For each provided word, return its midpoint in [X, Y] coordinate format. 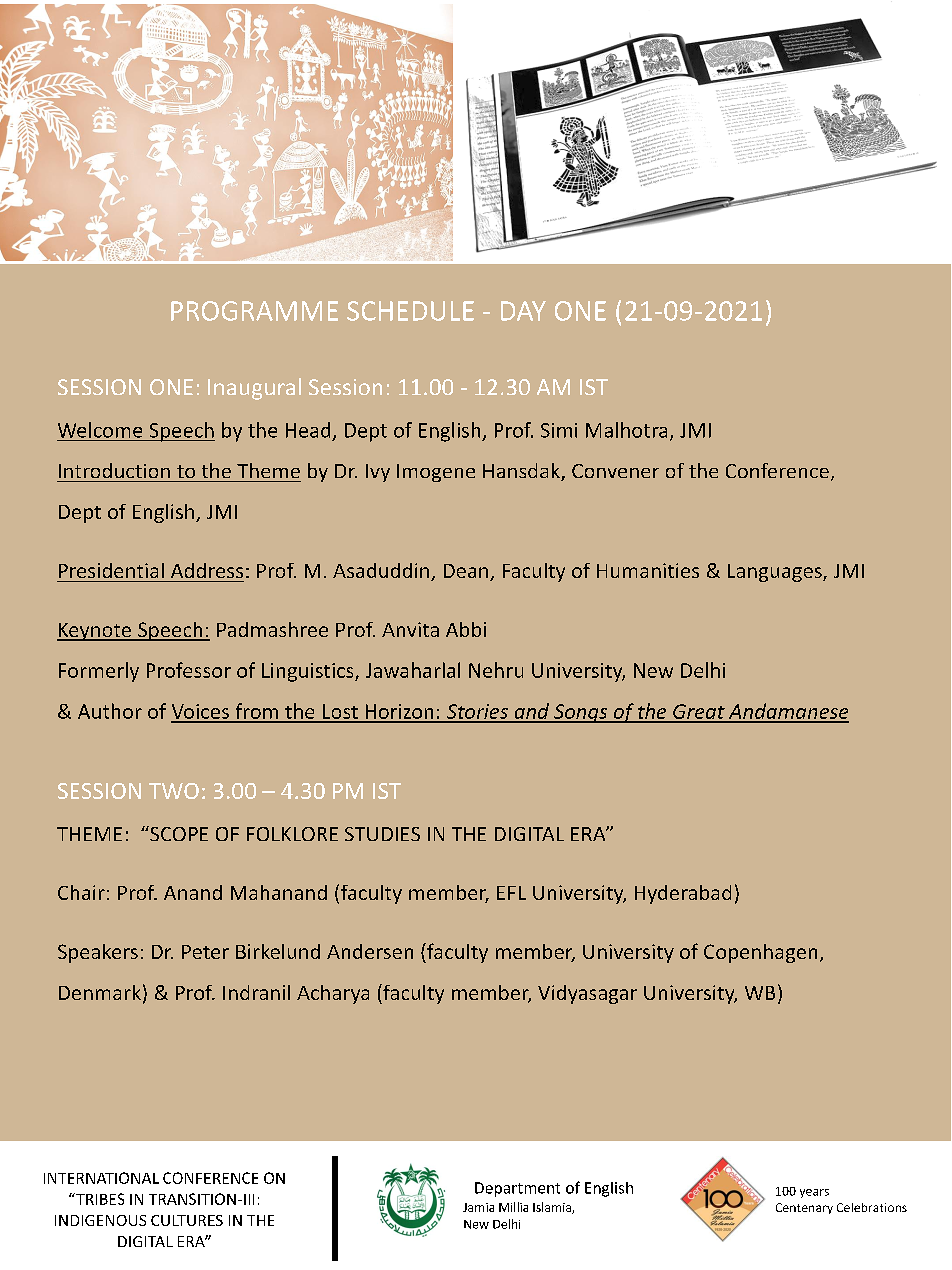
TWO [174, 791]
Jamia [478, 1207]
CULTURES [187, 1220]
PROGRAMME [254, 311]
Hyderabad [683, 894]
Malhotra [626, 430]
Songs [581, 713]
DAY [523, 311]
